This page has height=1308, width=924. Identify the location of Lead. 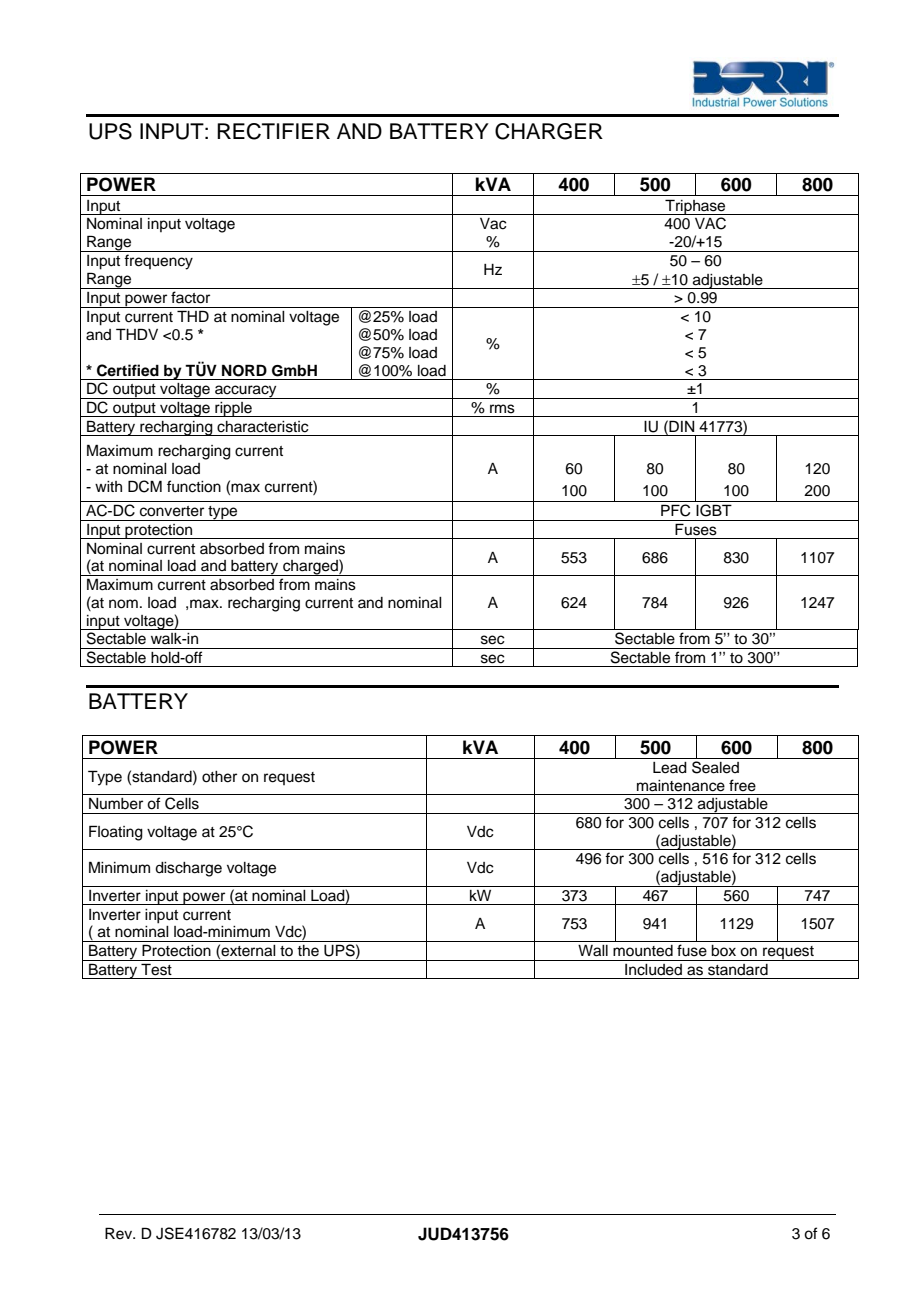
(670, 768).
